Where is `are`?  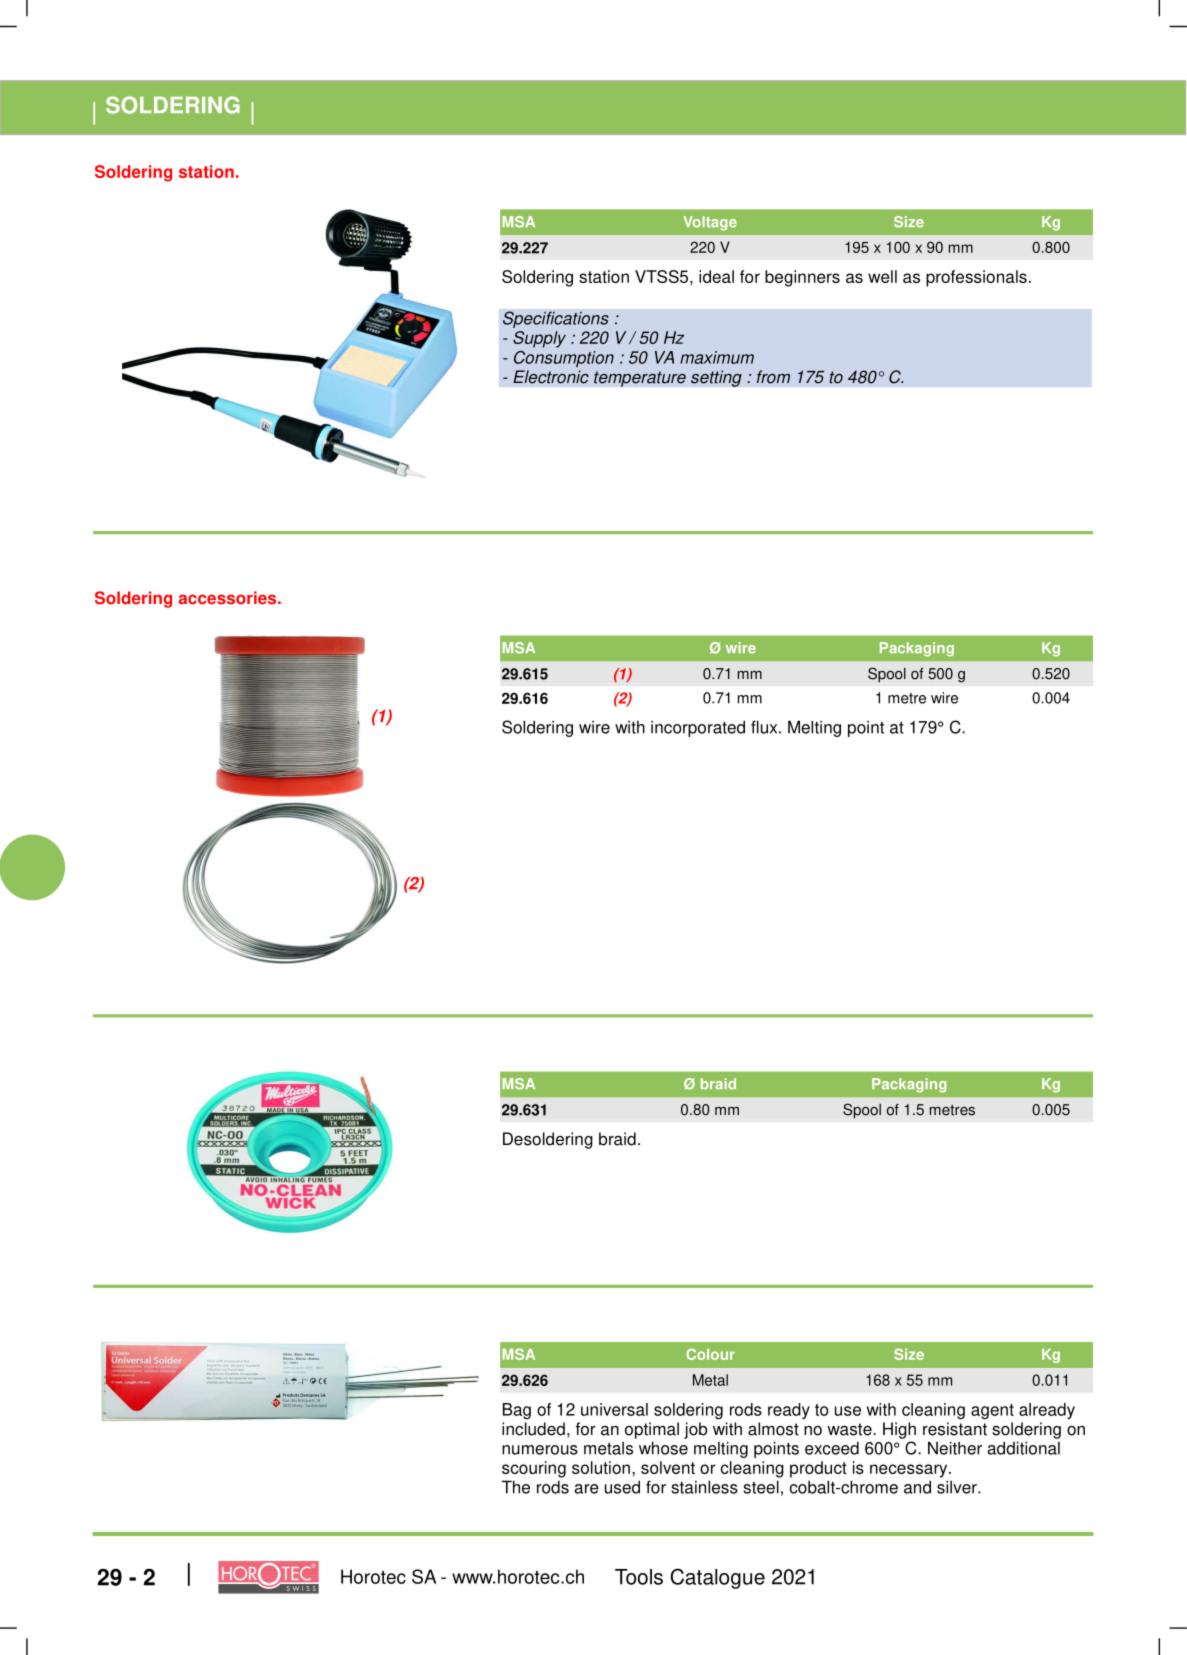
are is located at coordinates (587, 1489).
